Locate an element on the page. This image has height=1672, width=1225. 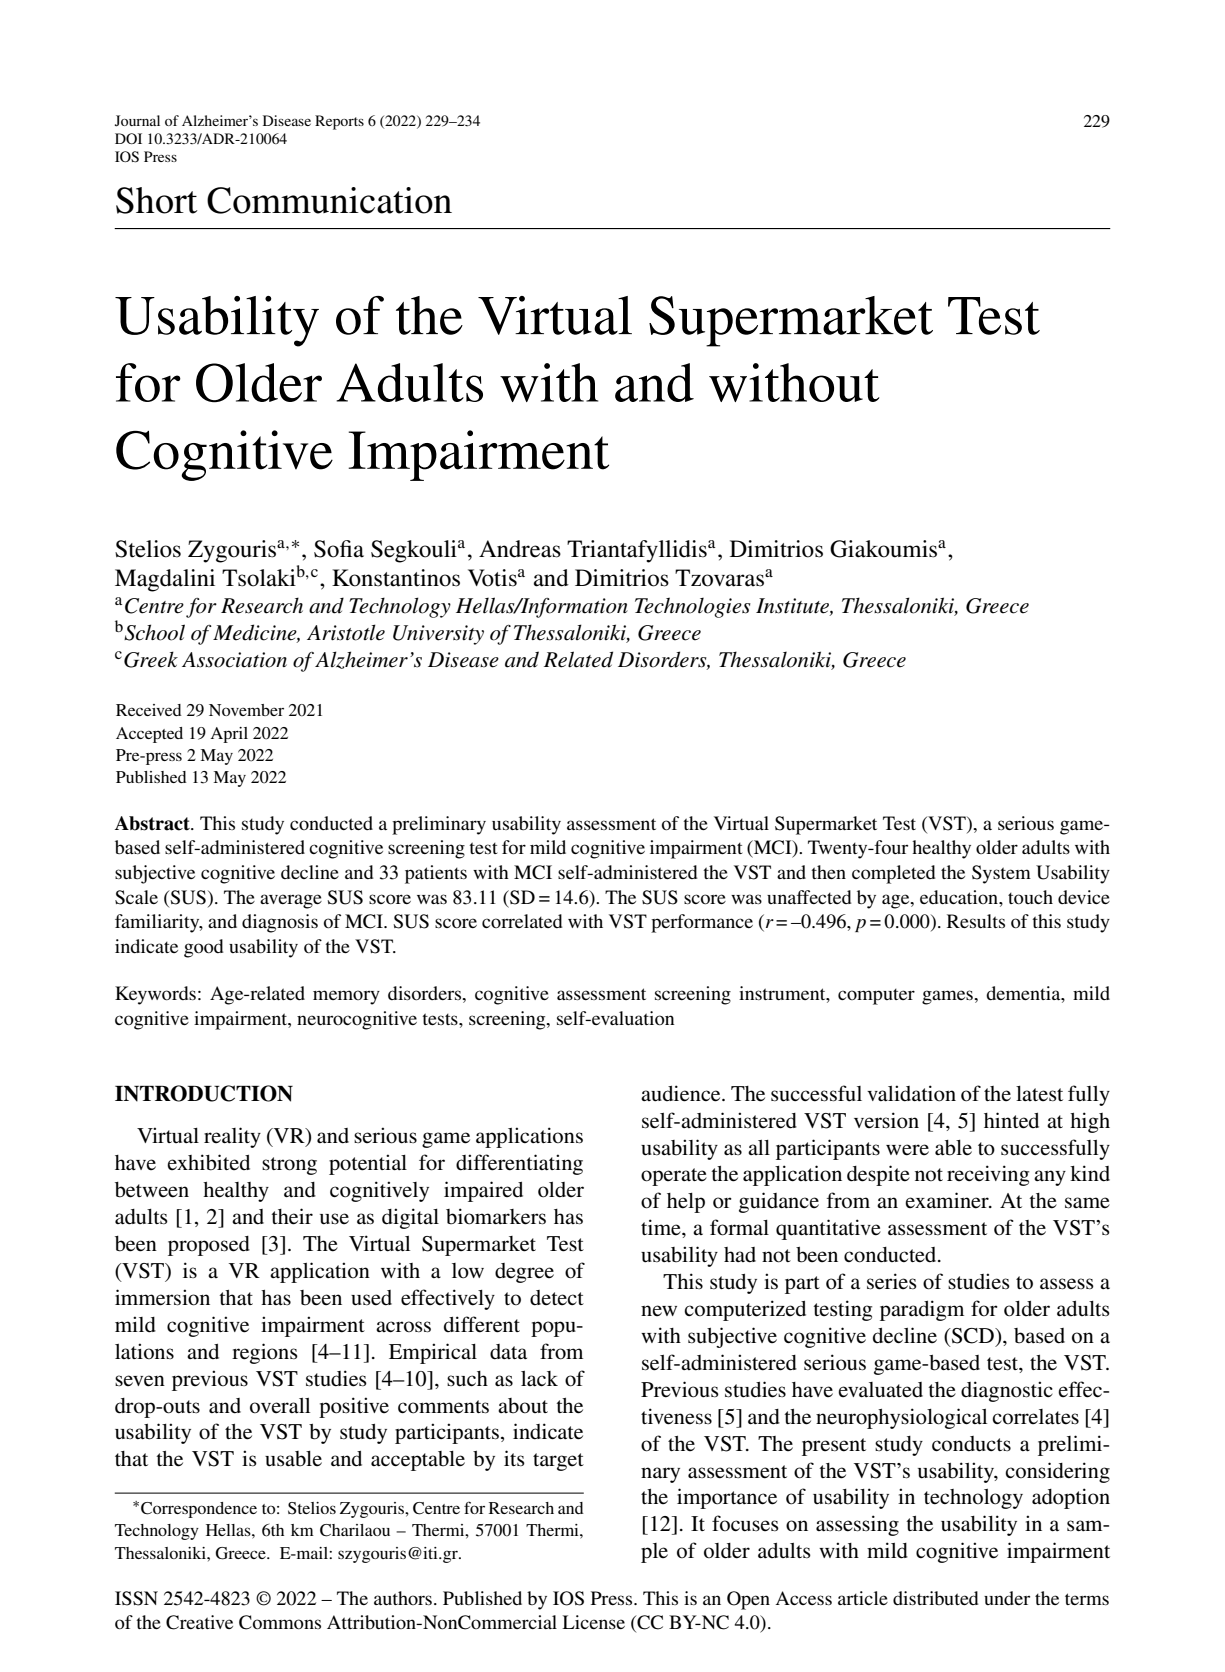
System is located at coordinates (1001, 874).
